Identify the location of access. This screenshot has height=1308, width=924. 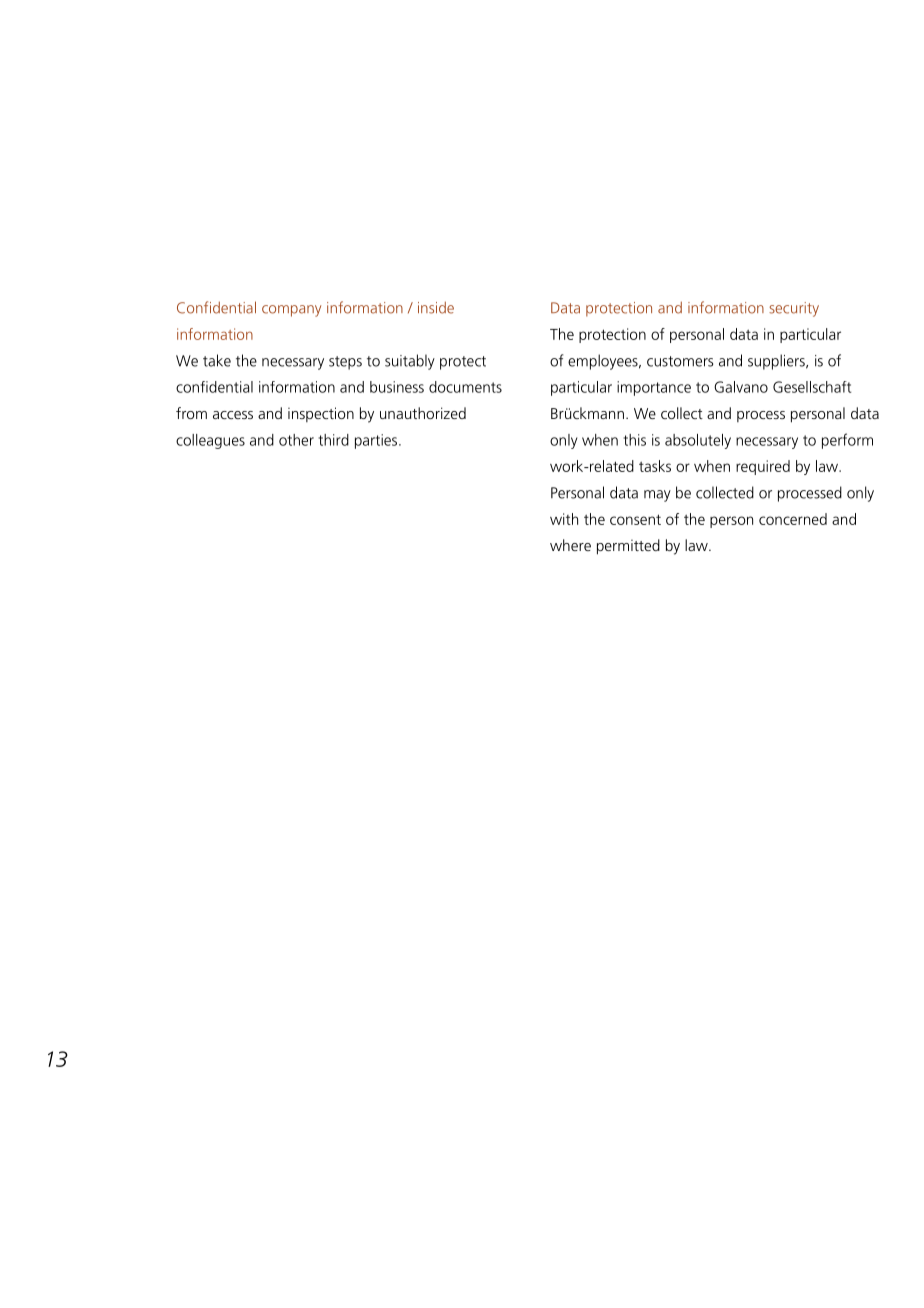
(233, 415).
